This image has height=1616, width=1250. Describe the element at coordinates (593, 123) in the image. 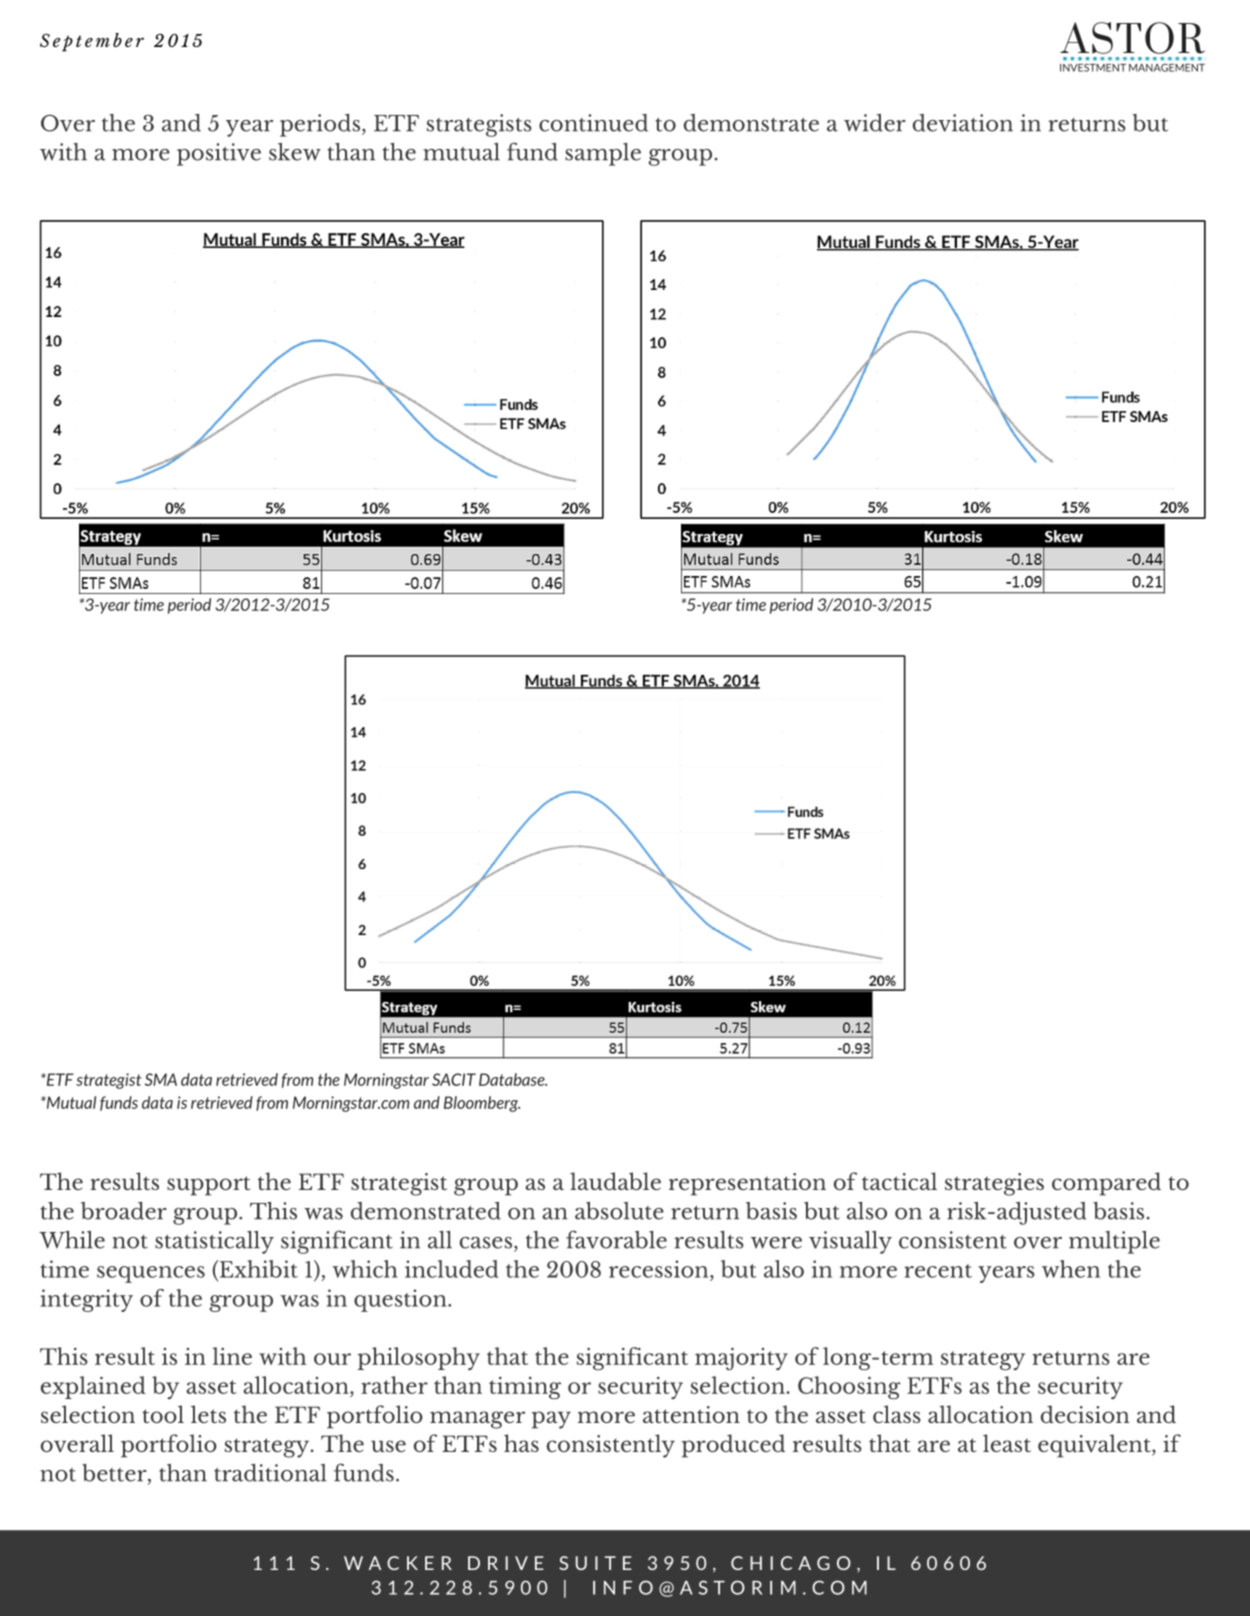

I see `continued` at that location.
